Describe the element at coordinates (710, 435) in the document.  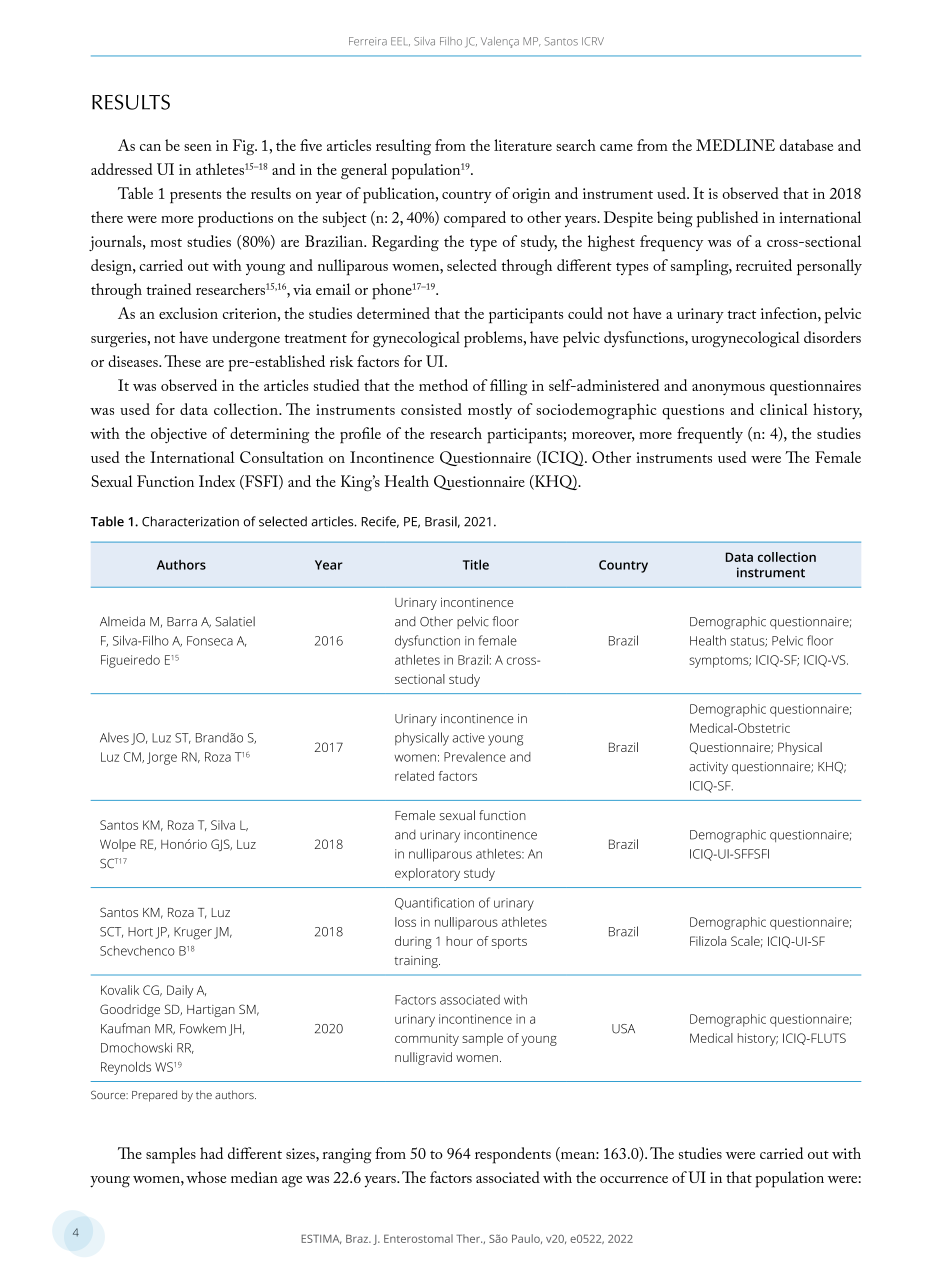
I see `frequently` at that location.
